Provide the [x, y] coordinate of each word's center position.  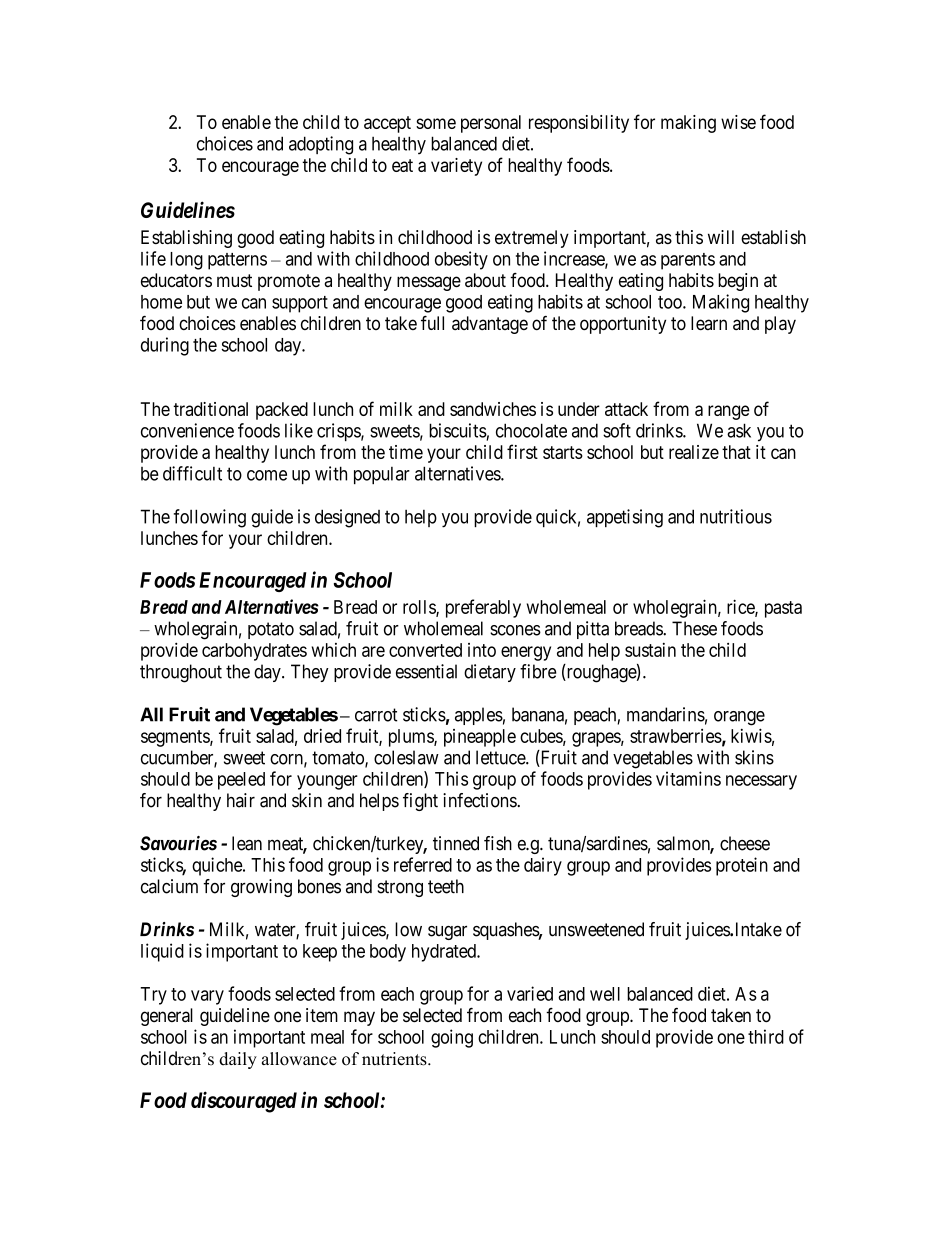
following [210, 518]
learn [709, 323]
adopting [321, 145]
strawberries [676, 736]
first [522, 451]
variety [456, 167]
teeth [446, 886]
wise [738, 122]
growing [261, 888]
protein [742, 866]
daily [238, 1060]
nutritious [736, 516]
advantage [490, 325]
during [165, 346]
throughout [181, 673]
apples [479, 716]
